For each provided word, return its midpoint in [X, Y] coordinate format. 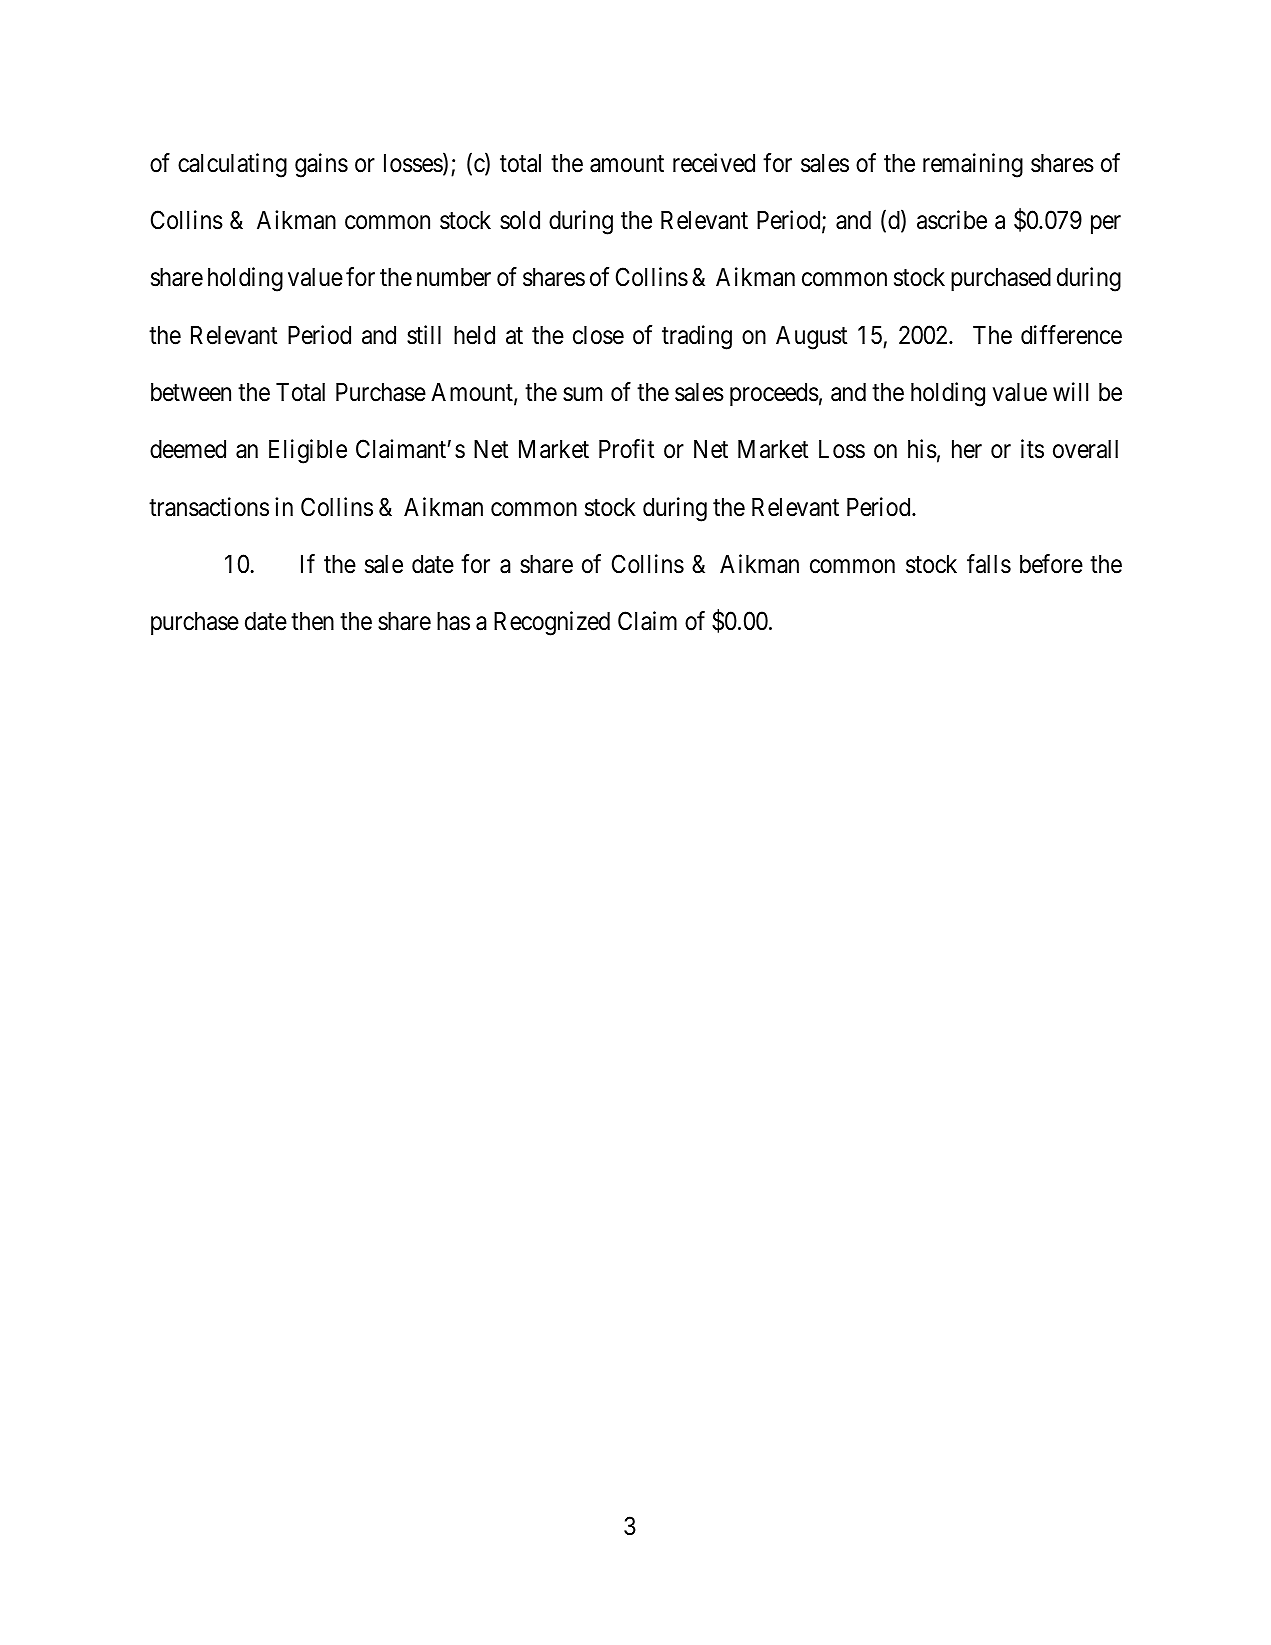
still [424, 335]
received [714, 163]
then [312, 621]
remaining [973, 165]
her [967, 449]
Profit [626, 449]
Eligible [308, 451]
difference [1071, 335]
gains [321, 165]
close [598, 335]
